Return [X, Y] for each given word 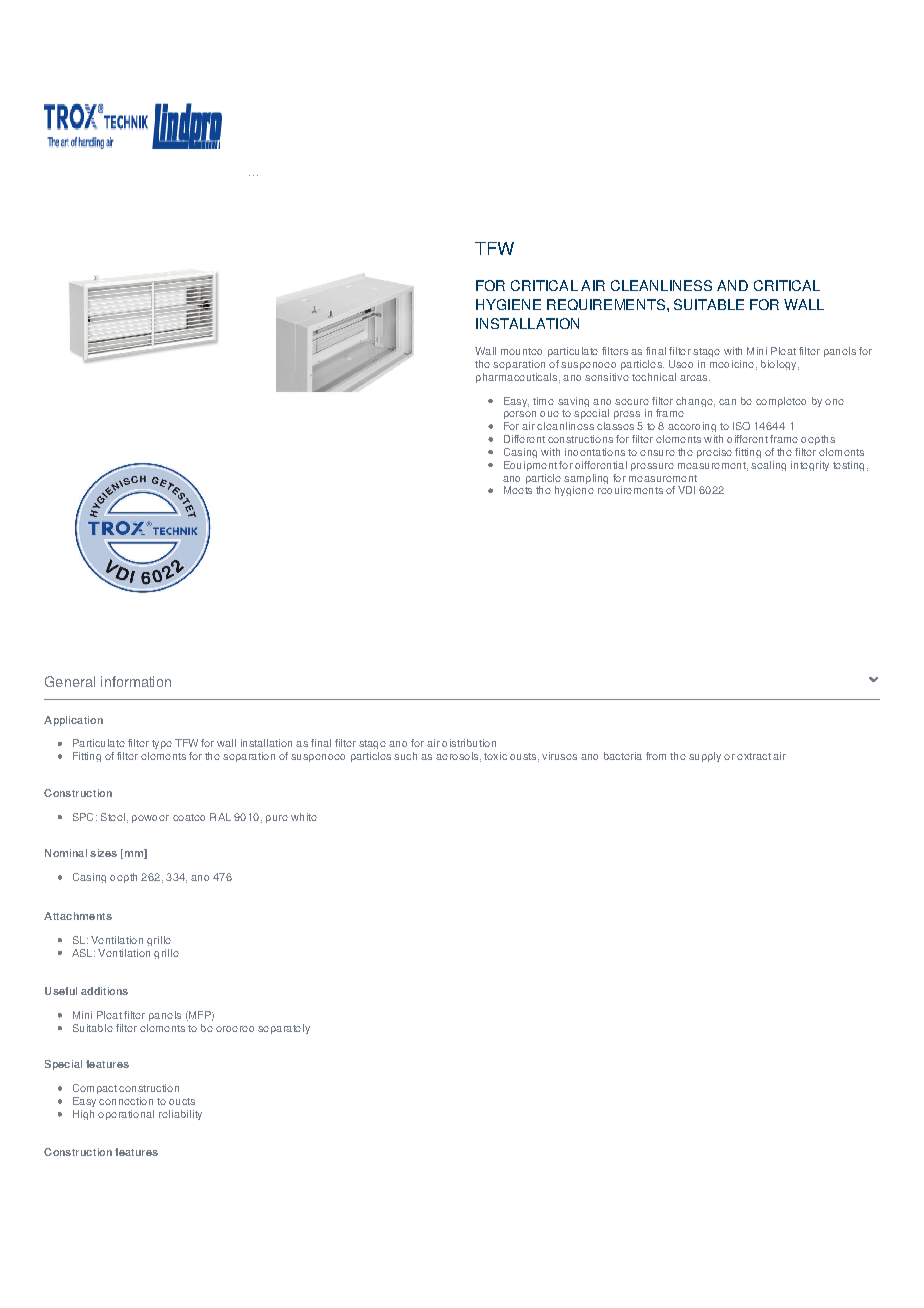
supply [705, 757]
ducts [182, 1101]
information [136, 681]
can [727, 402]
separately [284, 1029]
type [162, 744]
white [304, 817]
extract [754, 756]
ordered [235, 1029]
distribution [469, 743]
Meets [518, 490]
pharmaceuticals [518, 378]
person [520, 415]
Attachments [78, 916]
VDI [686, 490]
